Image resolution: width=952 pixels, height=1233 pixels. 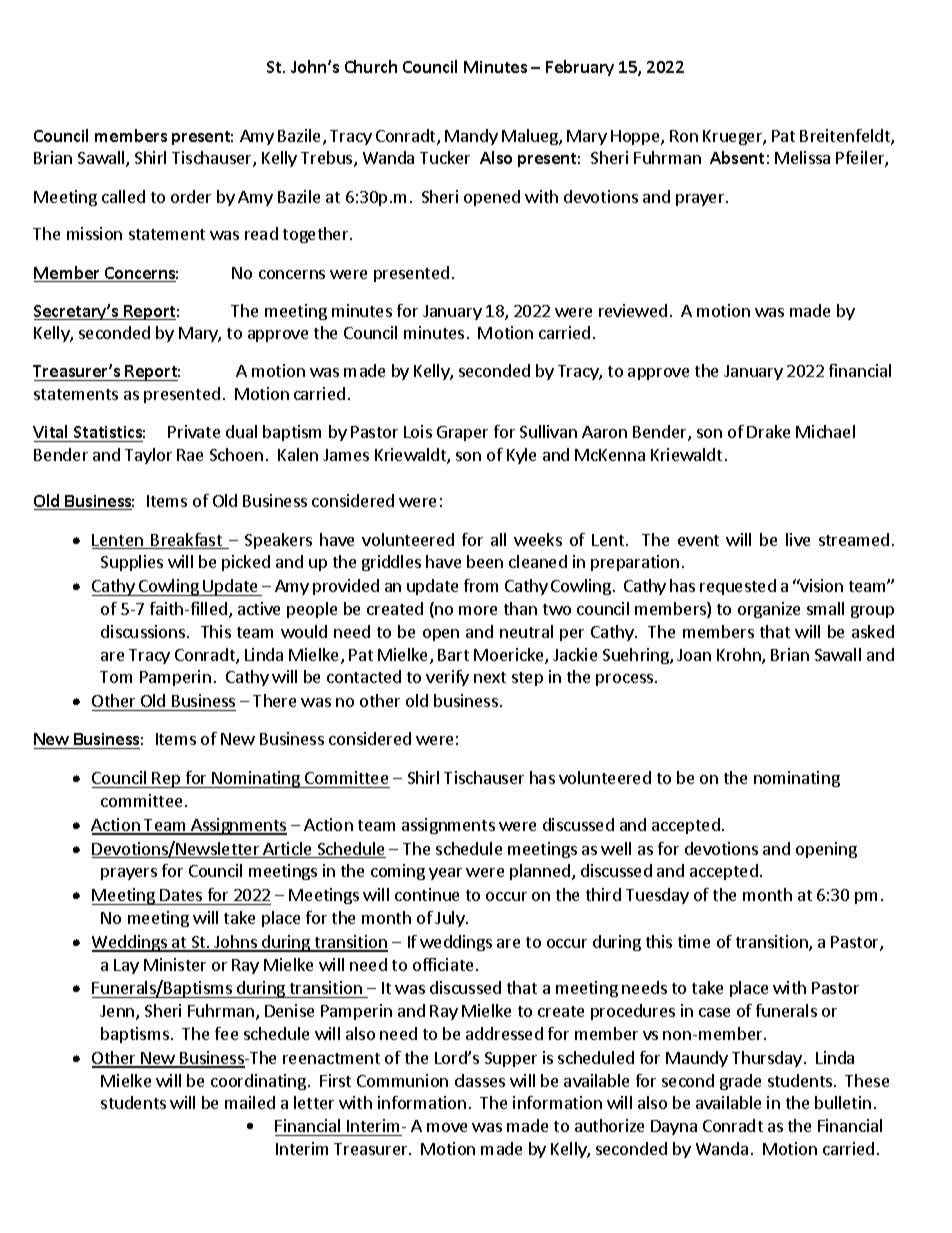 What do you see at coordinates (481, 585) in the document?
I see `from` at bounding box center [481, 585].
